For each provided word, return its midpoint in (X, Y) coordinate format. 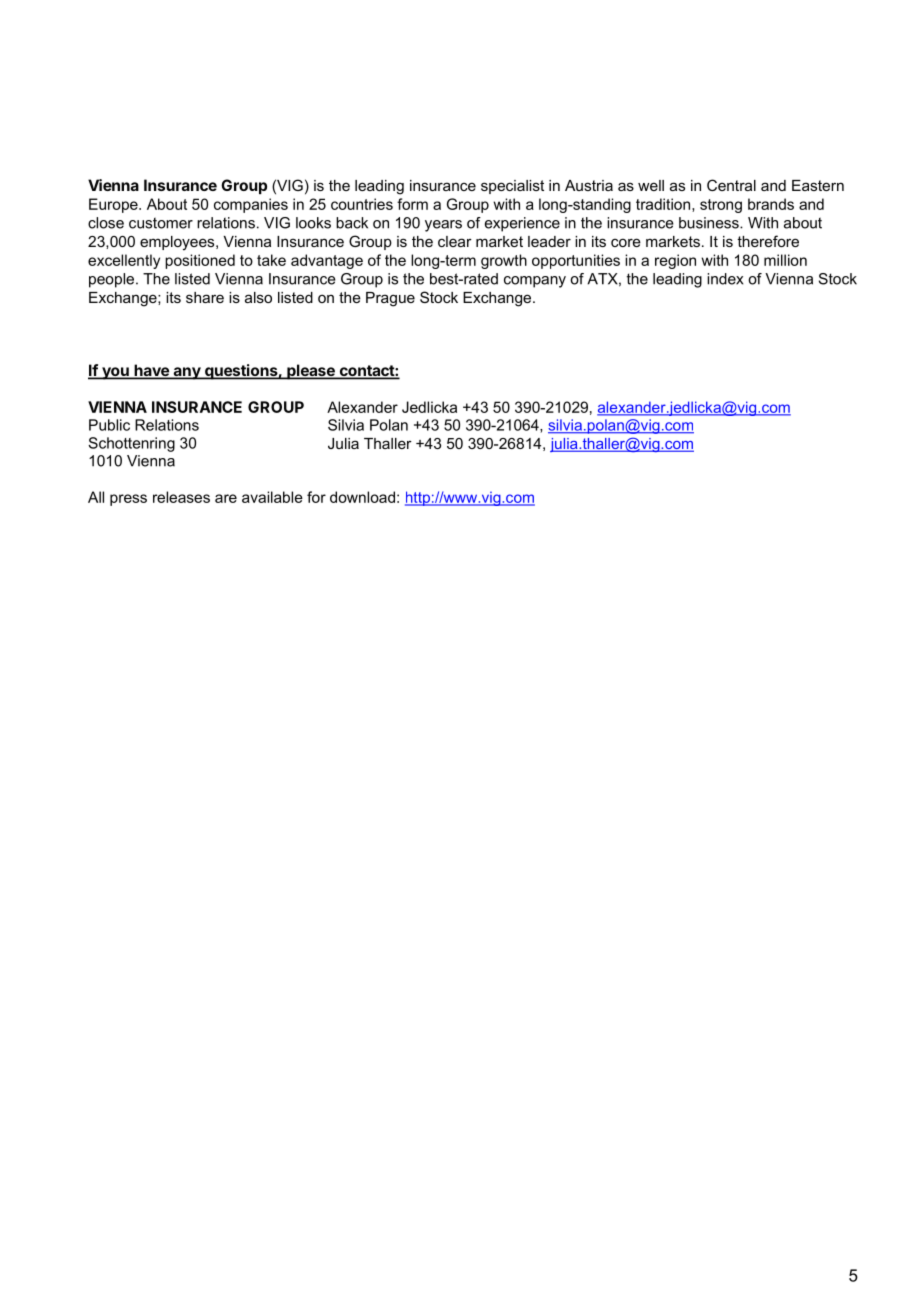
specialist (512, 187)
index (725, 279)
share (205, 297)
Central (731, 185)
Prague (390, 299)
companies (251, 205)
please (311, 372)
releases (181, 497)
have (151, 371)
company (535, 282)
